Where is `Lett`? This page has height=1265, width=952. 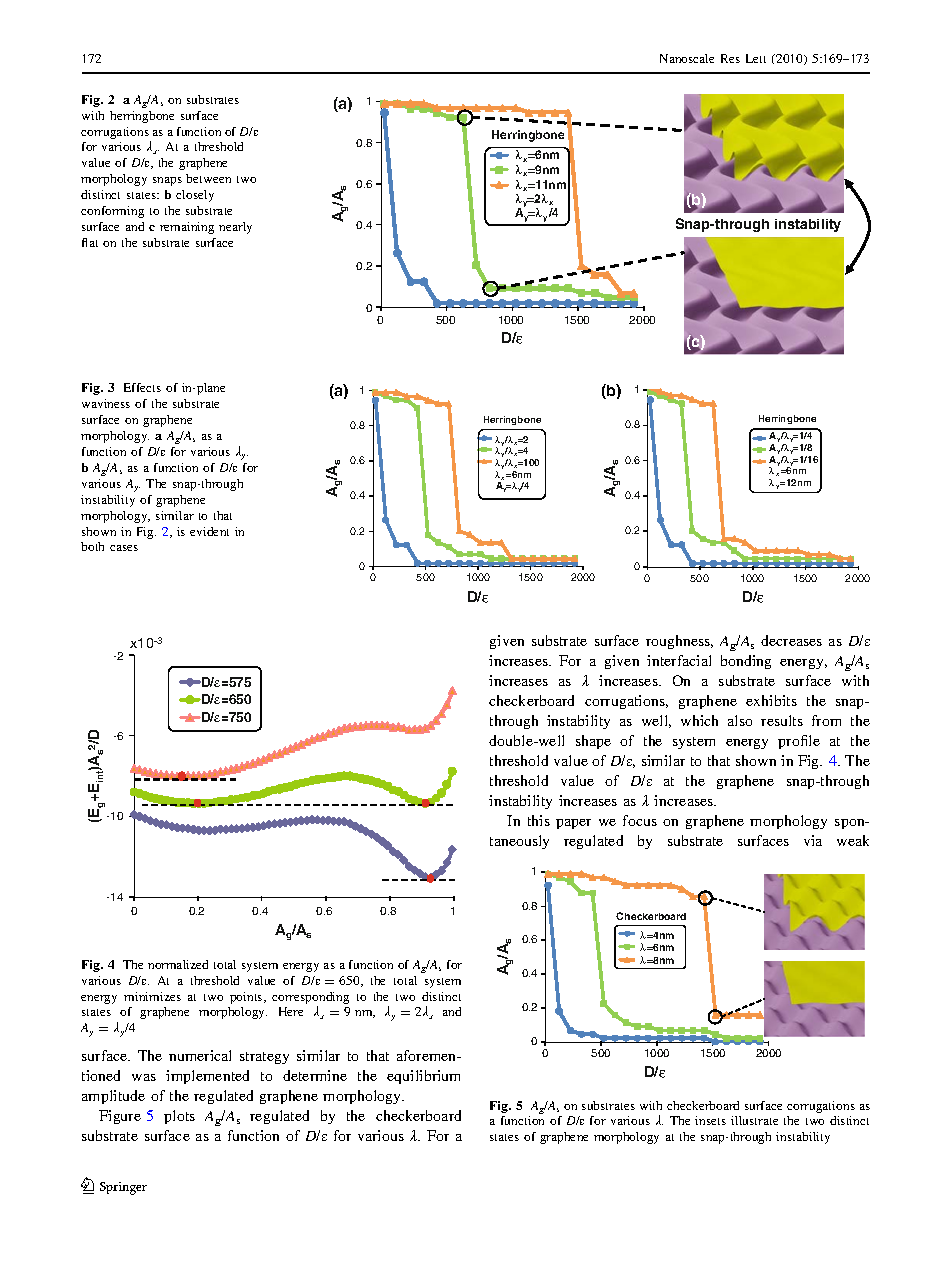 Lett is located at coordinates (756, 58).
